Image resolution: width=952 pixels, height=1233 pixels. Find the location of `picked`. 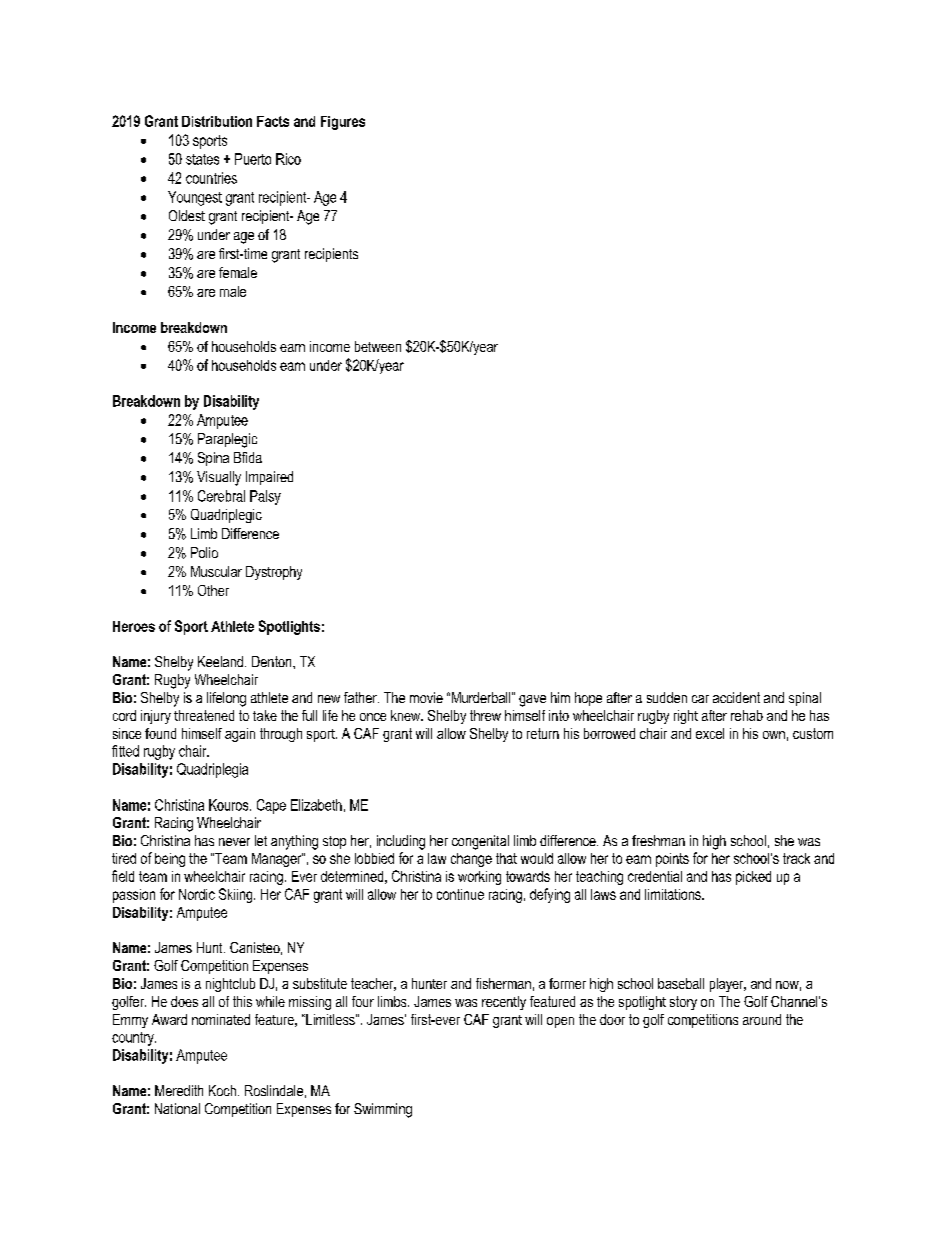

picked is located at coordinates (753, 878).
